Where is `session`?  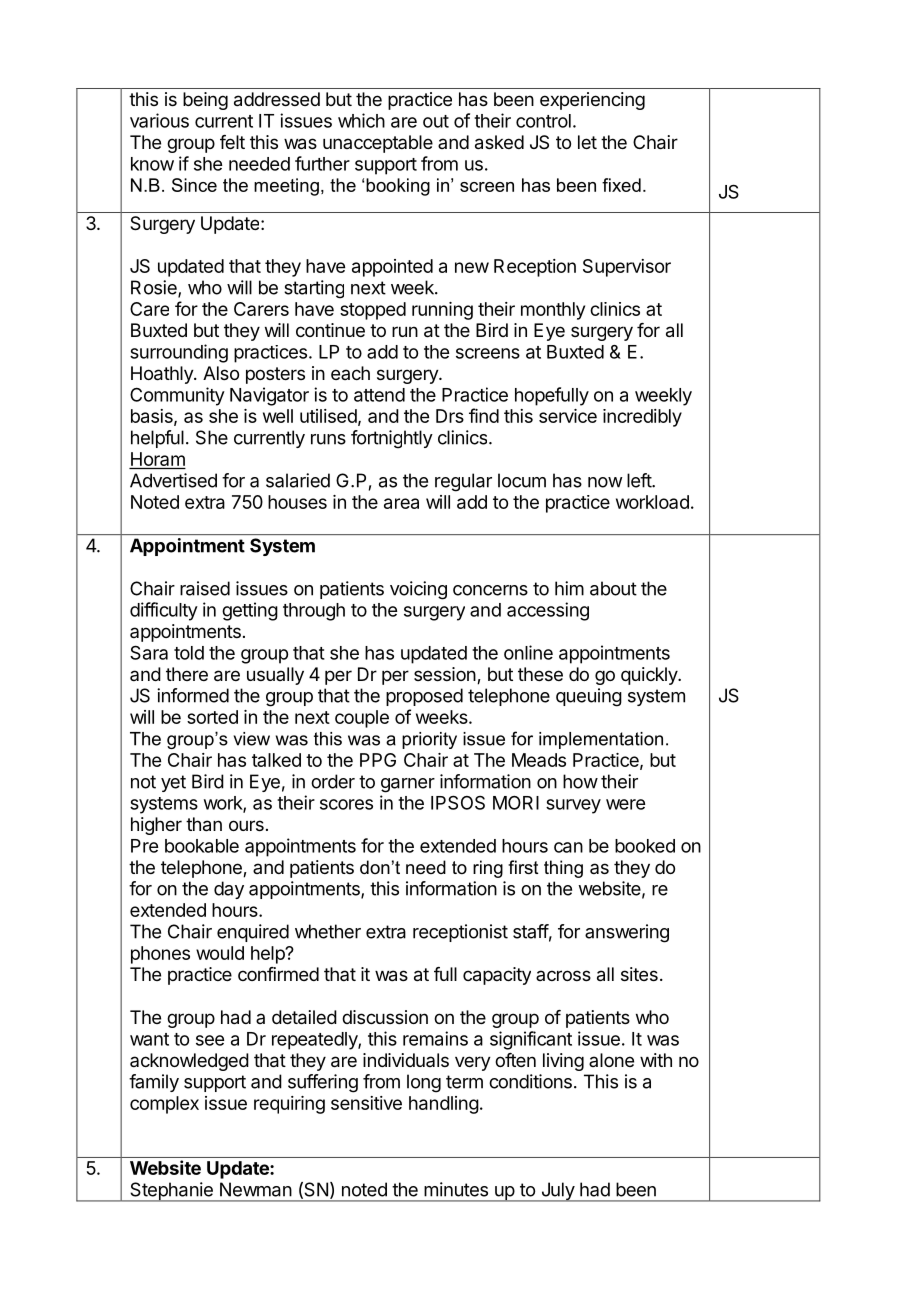 session is located at coordinates (445, 674).
